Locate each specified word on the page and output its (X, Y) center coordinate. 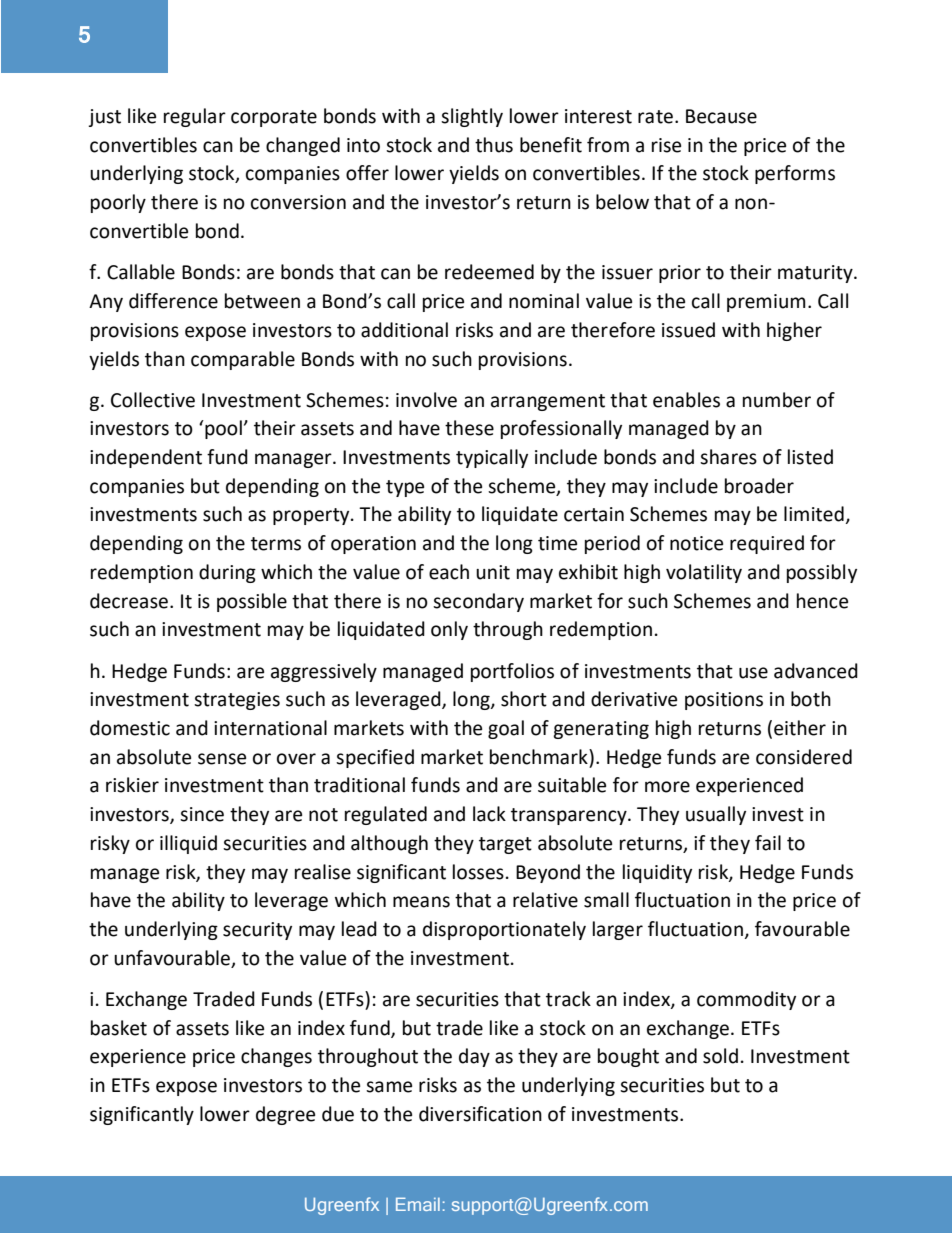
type (405, 488)
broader (759, 486)
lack (489, 814)
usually (716, 815)
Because (721, 116)
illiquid (188, 844)
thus (494, 145)
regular (195, 117)
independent (146, 458)
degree (285, 1115)
